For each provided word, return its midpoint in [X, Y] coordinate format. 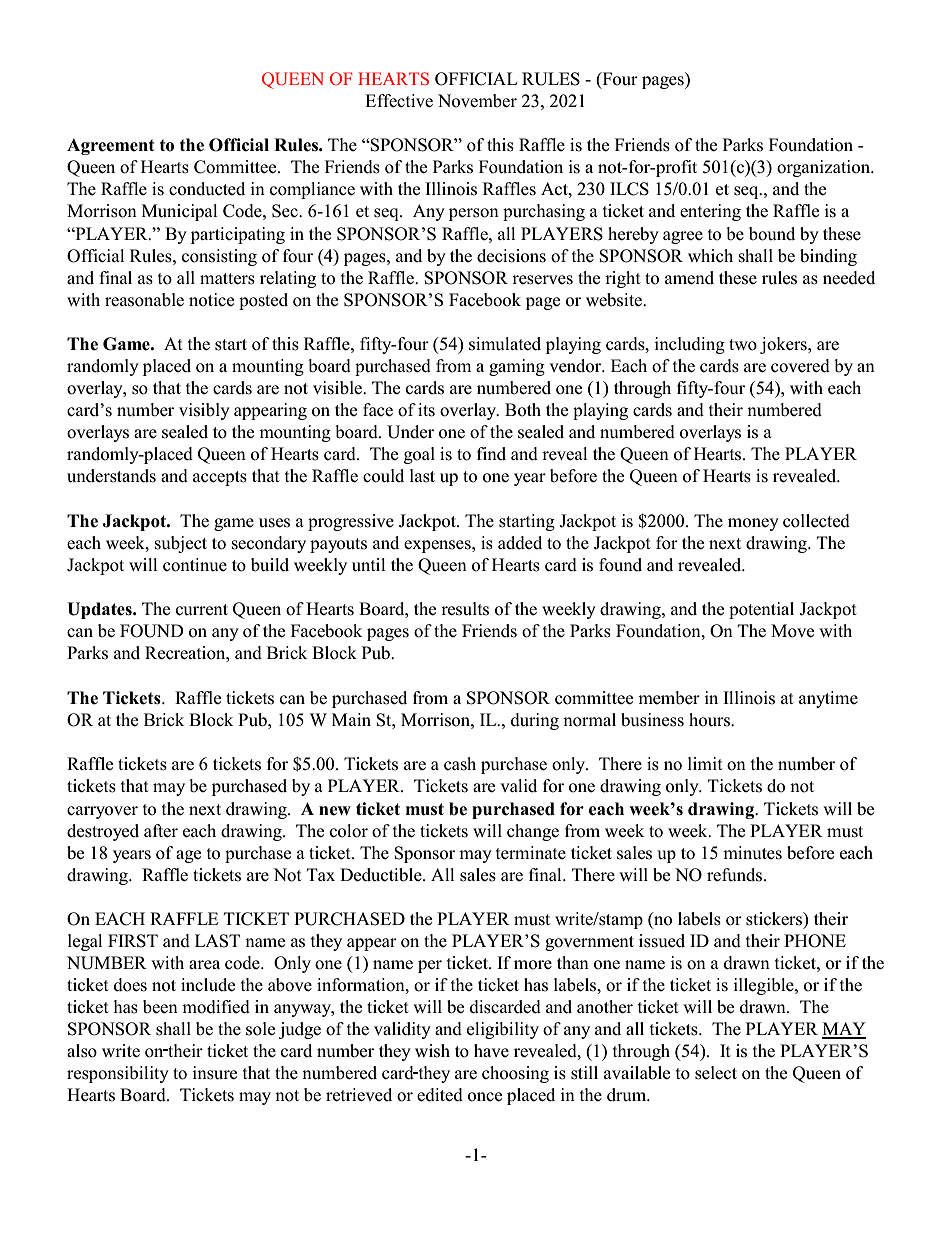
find [491, 454]
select [716, 1073]
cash [460, 764]
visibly [204, 411]
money [753, 524]
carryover [102, 812]
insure [214, 1073]
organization [824, 168]
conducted [207, 189]
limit [705, 763]
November [477, 101]
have [491, 1050]
